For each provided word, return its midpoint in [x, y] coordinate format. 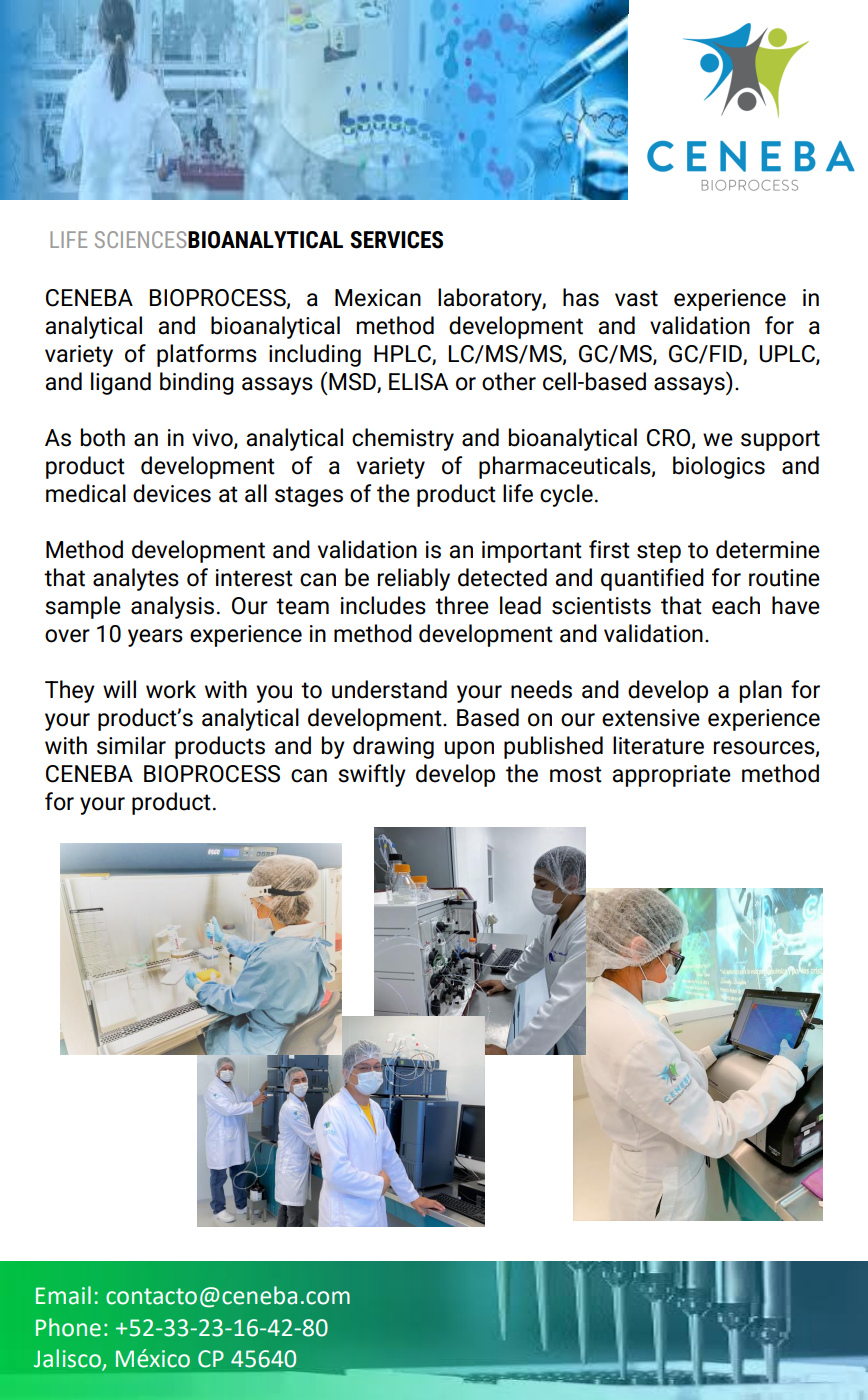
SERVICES [396, 240]
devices [172, 493]
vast [636, 298]
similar [131, 745]
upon [469, 750]
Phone [68, 1327]
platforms [207, 355]
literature [658, 745]
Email [63, 1295]
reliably [414, 579]
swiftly [372, 775]
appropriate [671, 776]
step [659, 552]
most [576, 774]
